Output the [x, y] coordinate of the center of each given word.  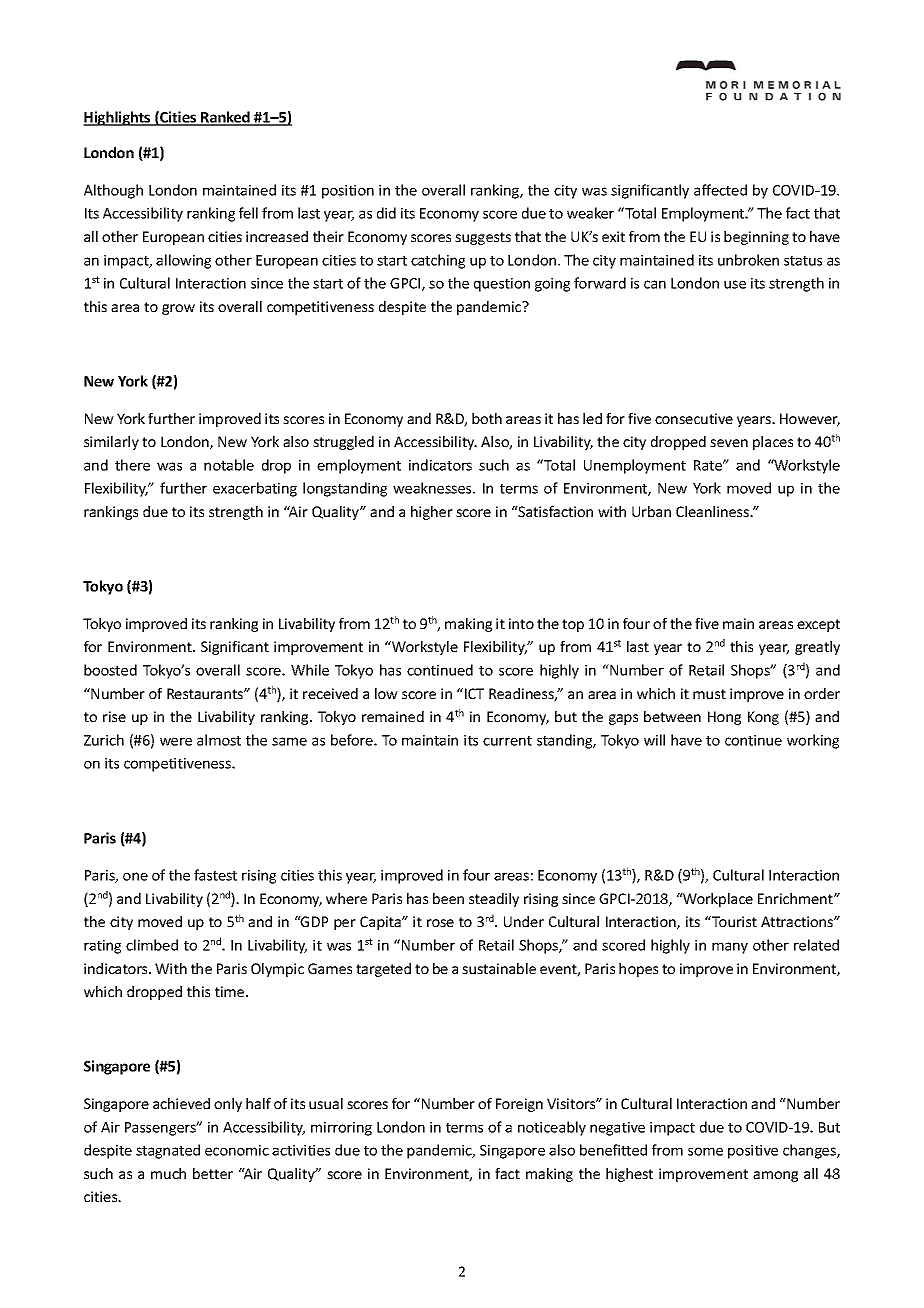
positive [753, 1152]
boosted [110, 670]
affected [720, 190]
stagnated [168, 1151]
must [709, 694]
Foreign [519, 1105]
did [386, 213]
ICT [474, 693]
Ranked [225, 118]
